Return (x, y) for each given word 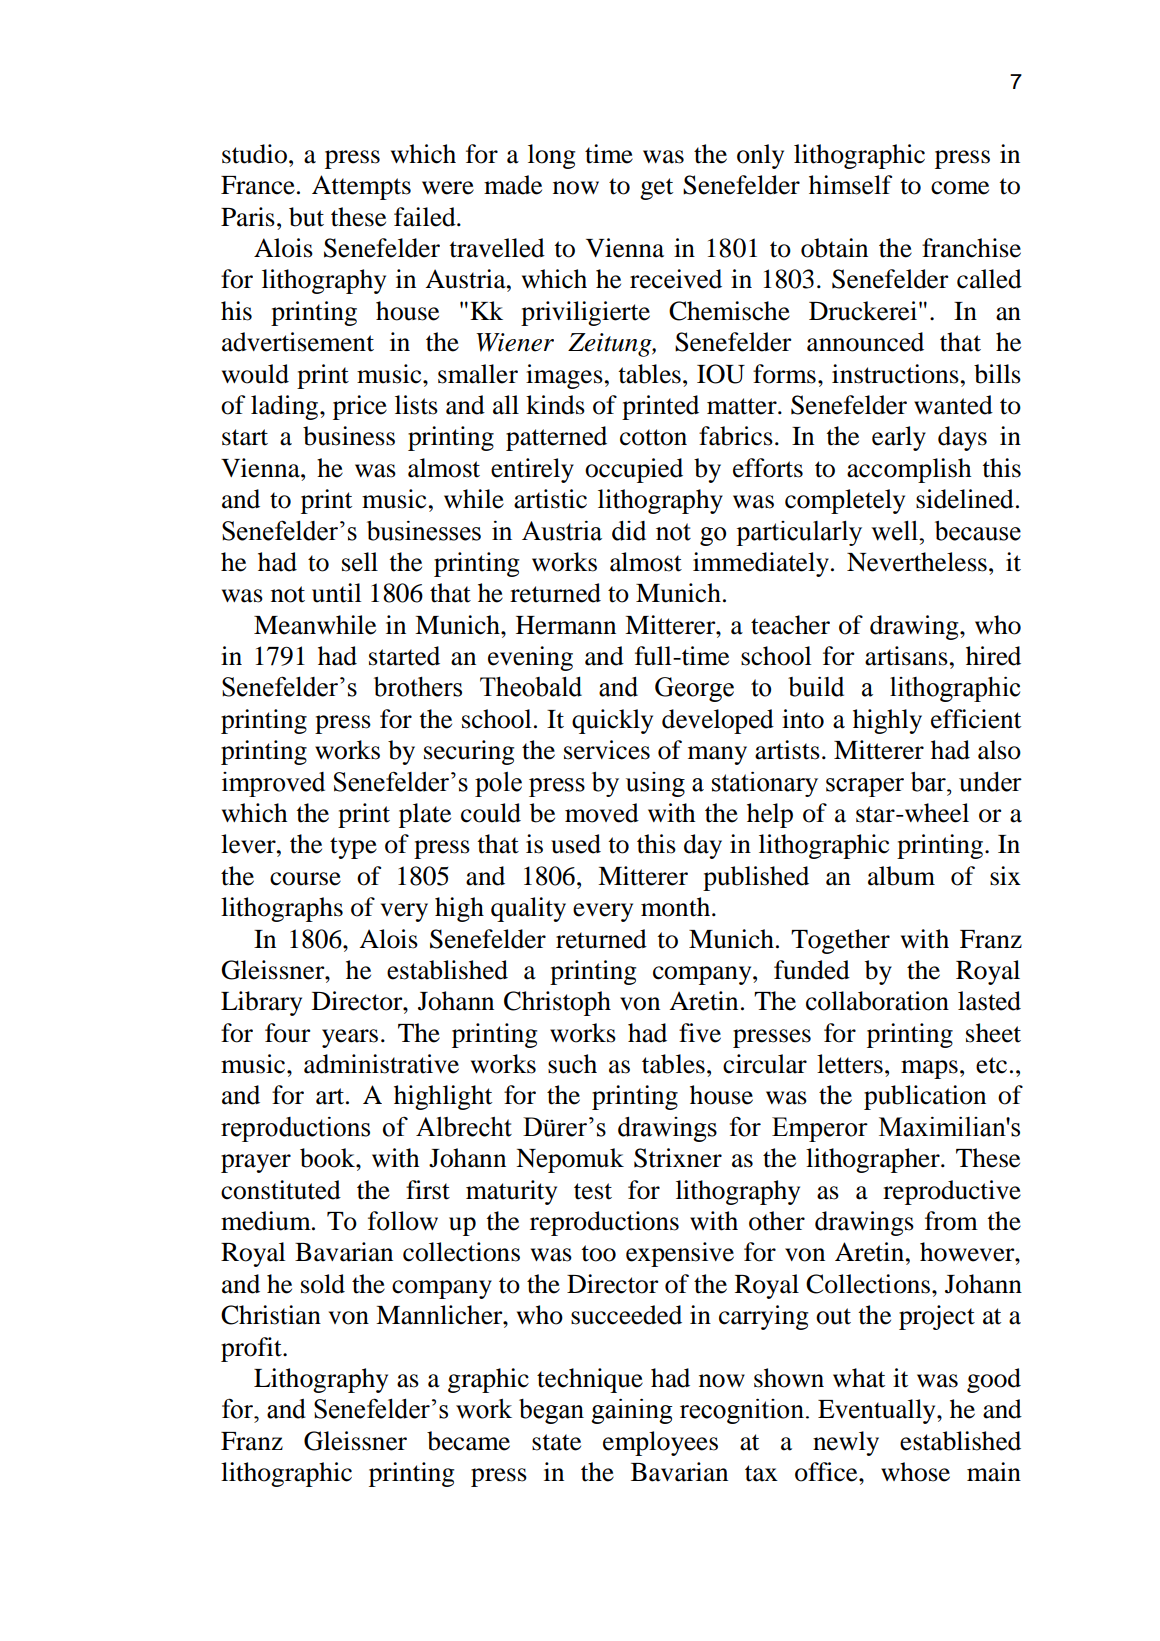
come (960, 188)
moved (602, 813)
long (552, 156)
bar (929, 782)
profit (252, 1349)
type (353, 848)
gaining (632, 1411)
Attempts (361, 187)
